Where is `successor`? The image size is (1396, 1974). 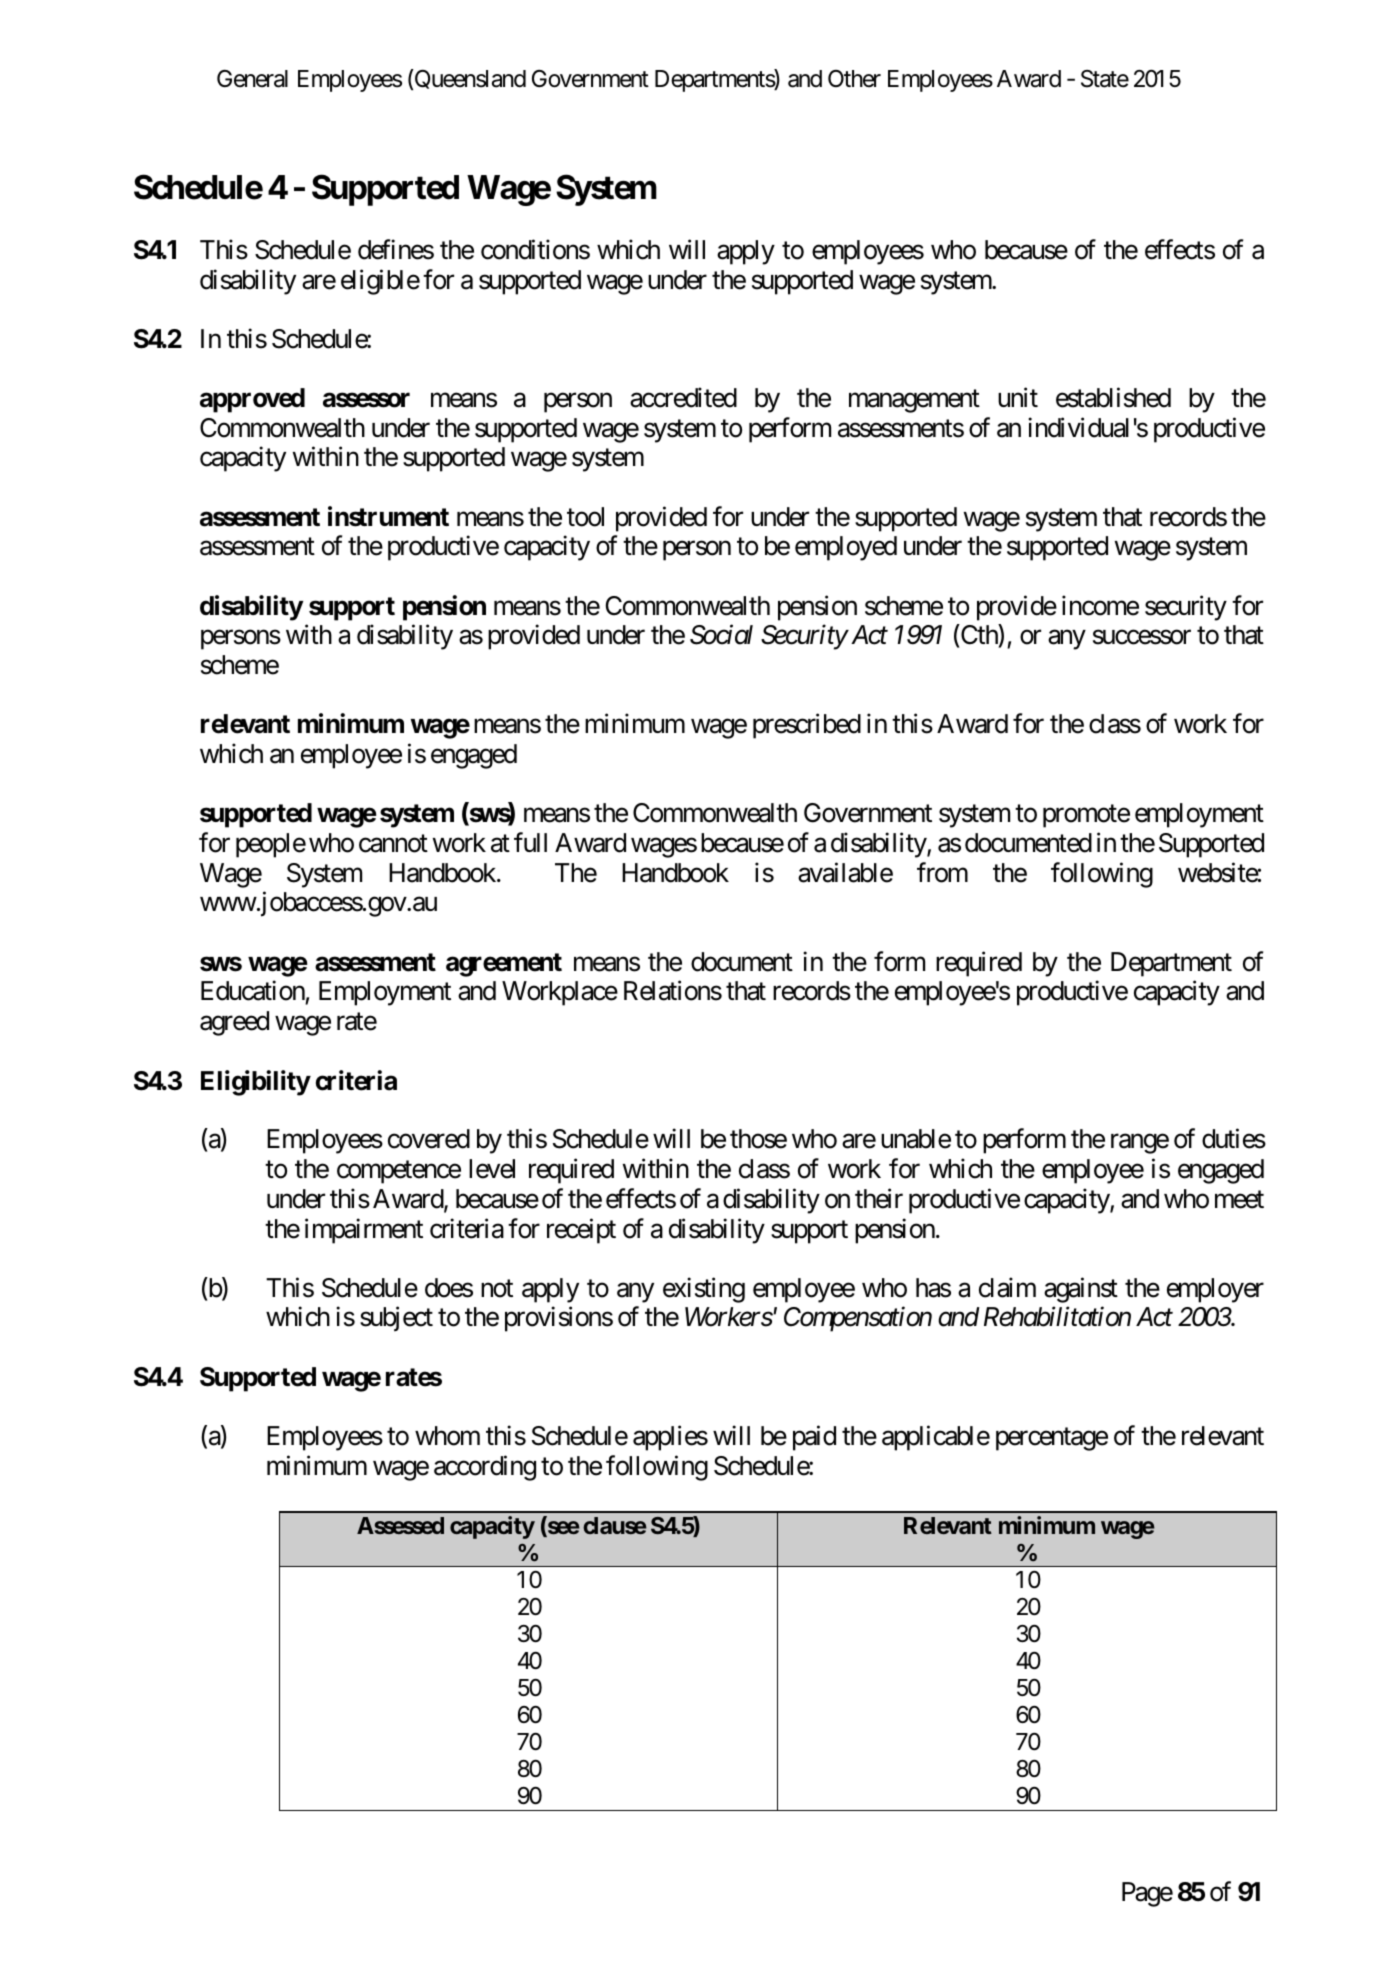
successor is located at coordinates (1142, 637).
